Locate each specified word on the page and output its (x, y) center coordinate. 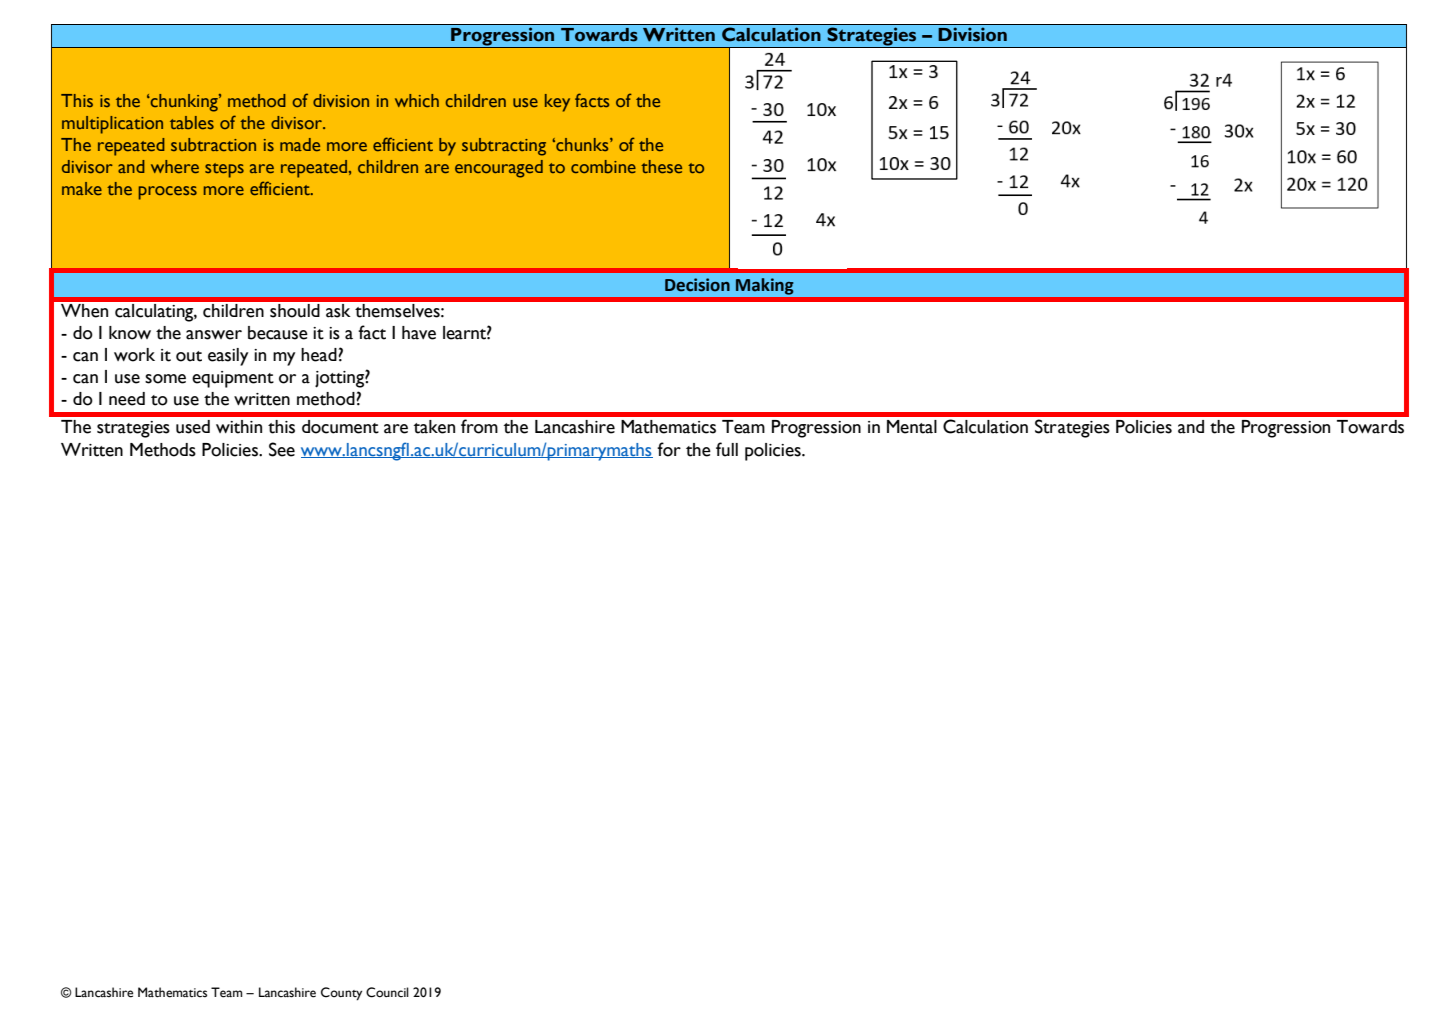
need (127, 399)
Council (387, 992)
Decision (697, 285)
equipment (233, 379)
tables (192, 122)
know (130, 333)
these (661, 166)
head (320, 355)
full (727, 449)
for (669, 449)
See (282, 449)
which (417, 100)
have (419, 333)
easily (228, 357)
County (341, 994)
